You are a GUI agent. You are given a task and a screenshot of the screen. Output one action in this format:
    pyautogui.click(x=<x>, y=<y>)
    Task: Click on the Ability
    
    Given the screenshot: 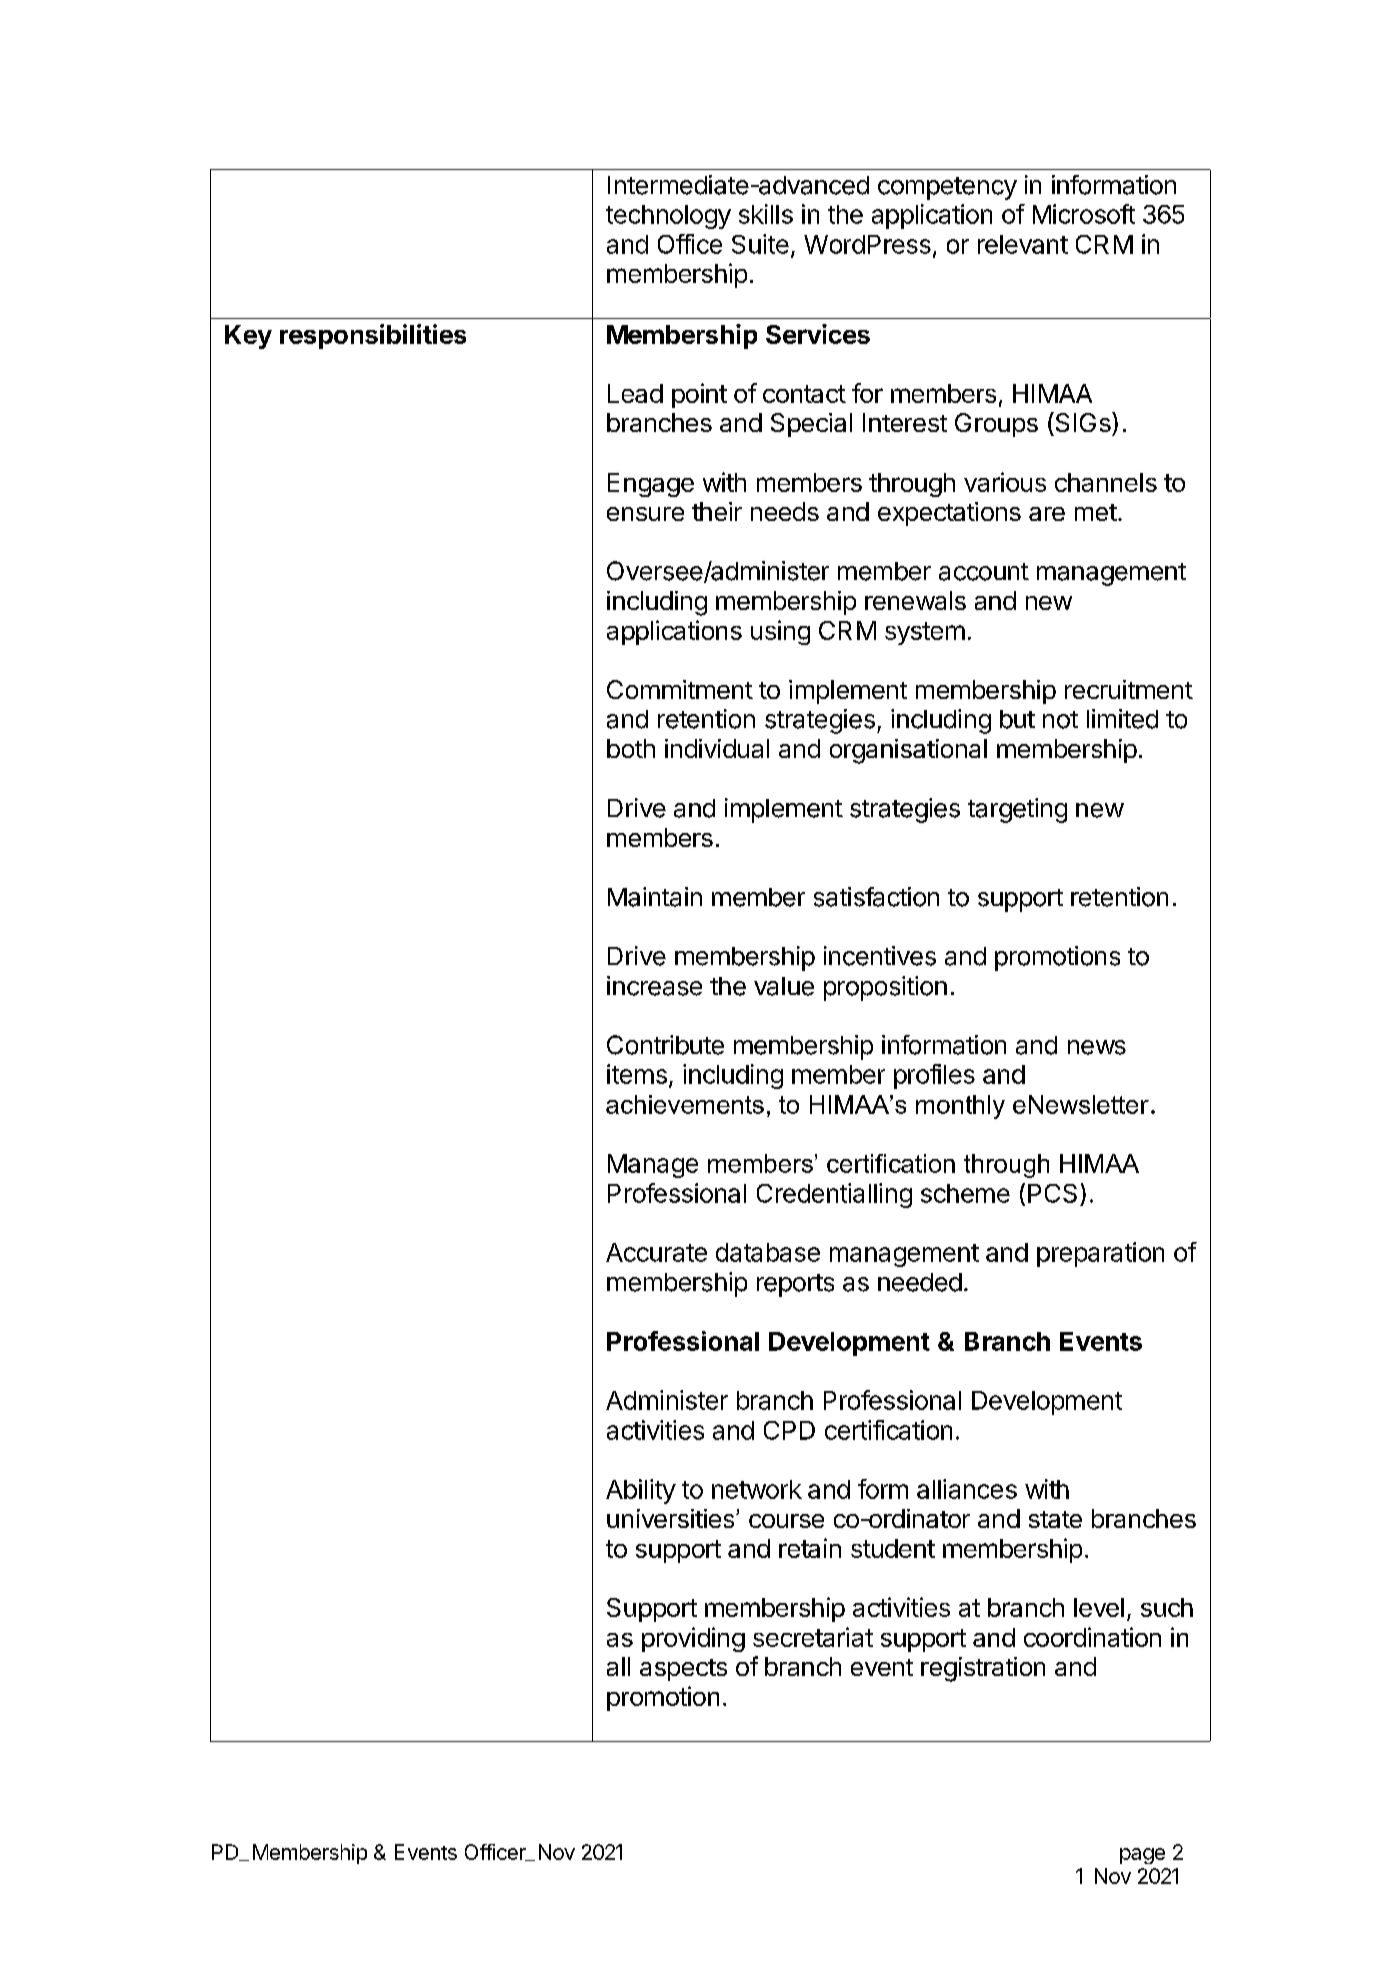 What is the action you would take?
    pyautogui.click(x=641, y=1491)
